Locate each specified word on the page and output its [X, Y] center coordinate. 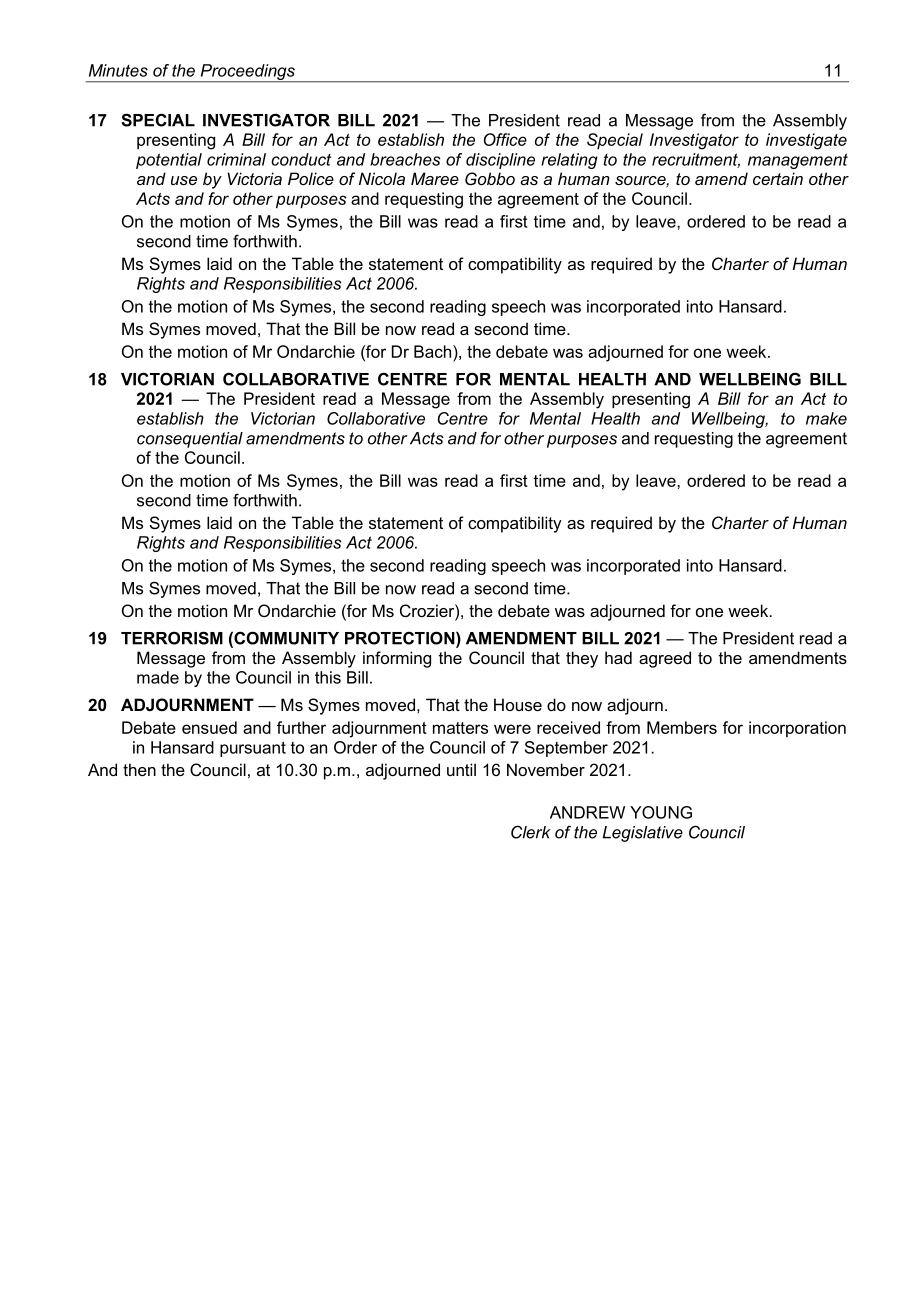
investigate [806, 141]
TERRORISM [172, 638]
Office [505, 139]
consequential [190, 440]
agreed [665, 659]
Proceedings [247, 73]
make [826, 418]
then [139, 769]
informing [397, 659]
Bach [434, 353]
